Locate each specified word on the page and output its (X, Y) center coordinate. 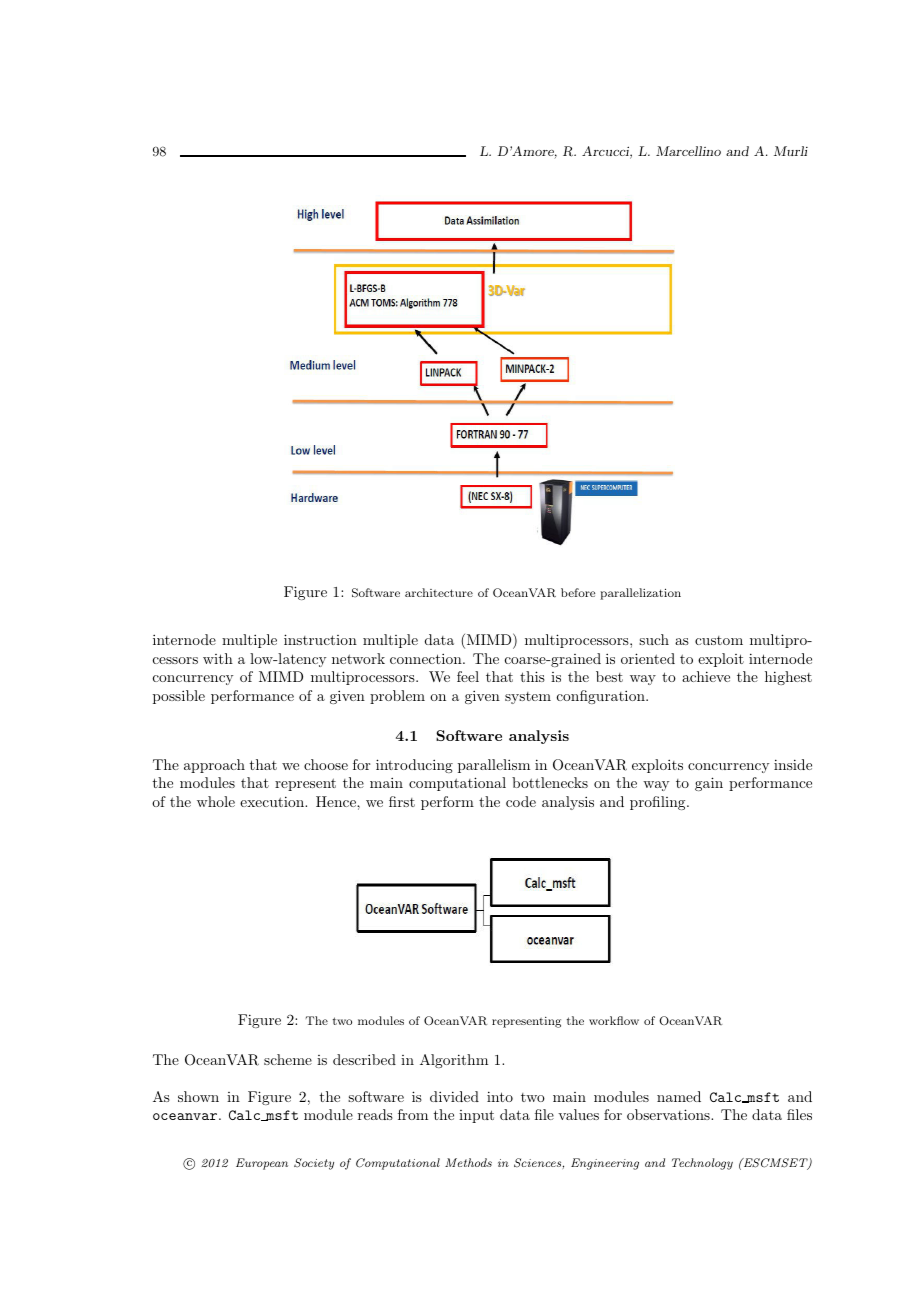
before (578, 592)
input (476, 1116)
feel (468, 676)
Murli (791, 151)
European (262, 1164)
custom (719, 640)
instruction (320, 639)
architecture (439, 592)
